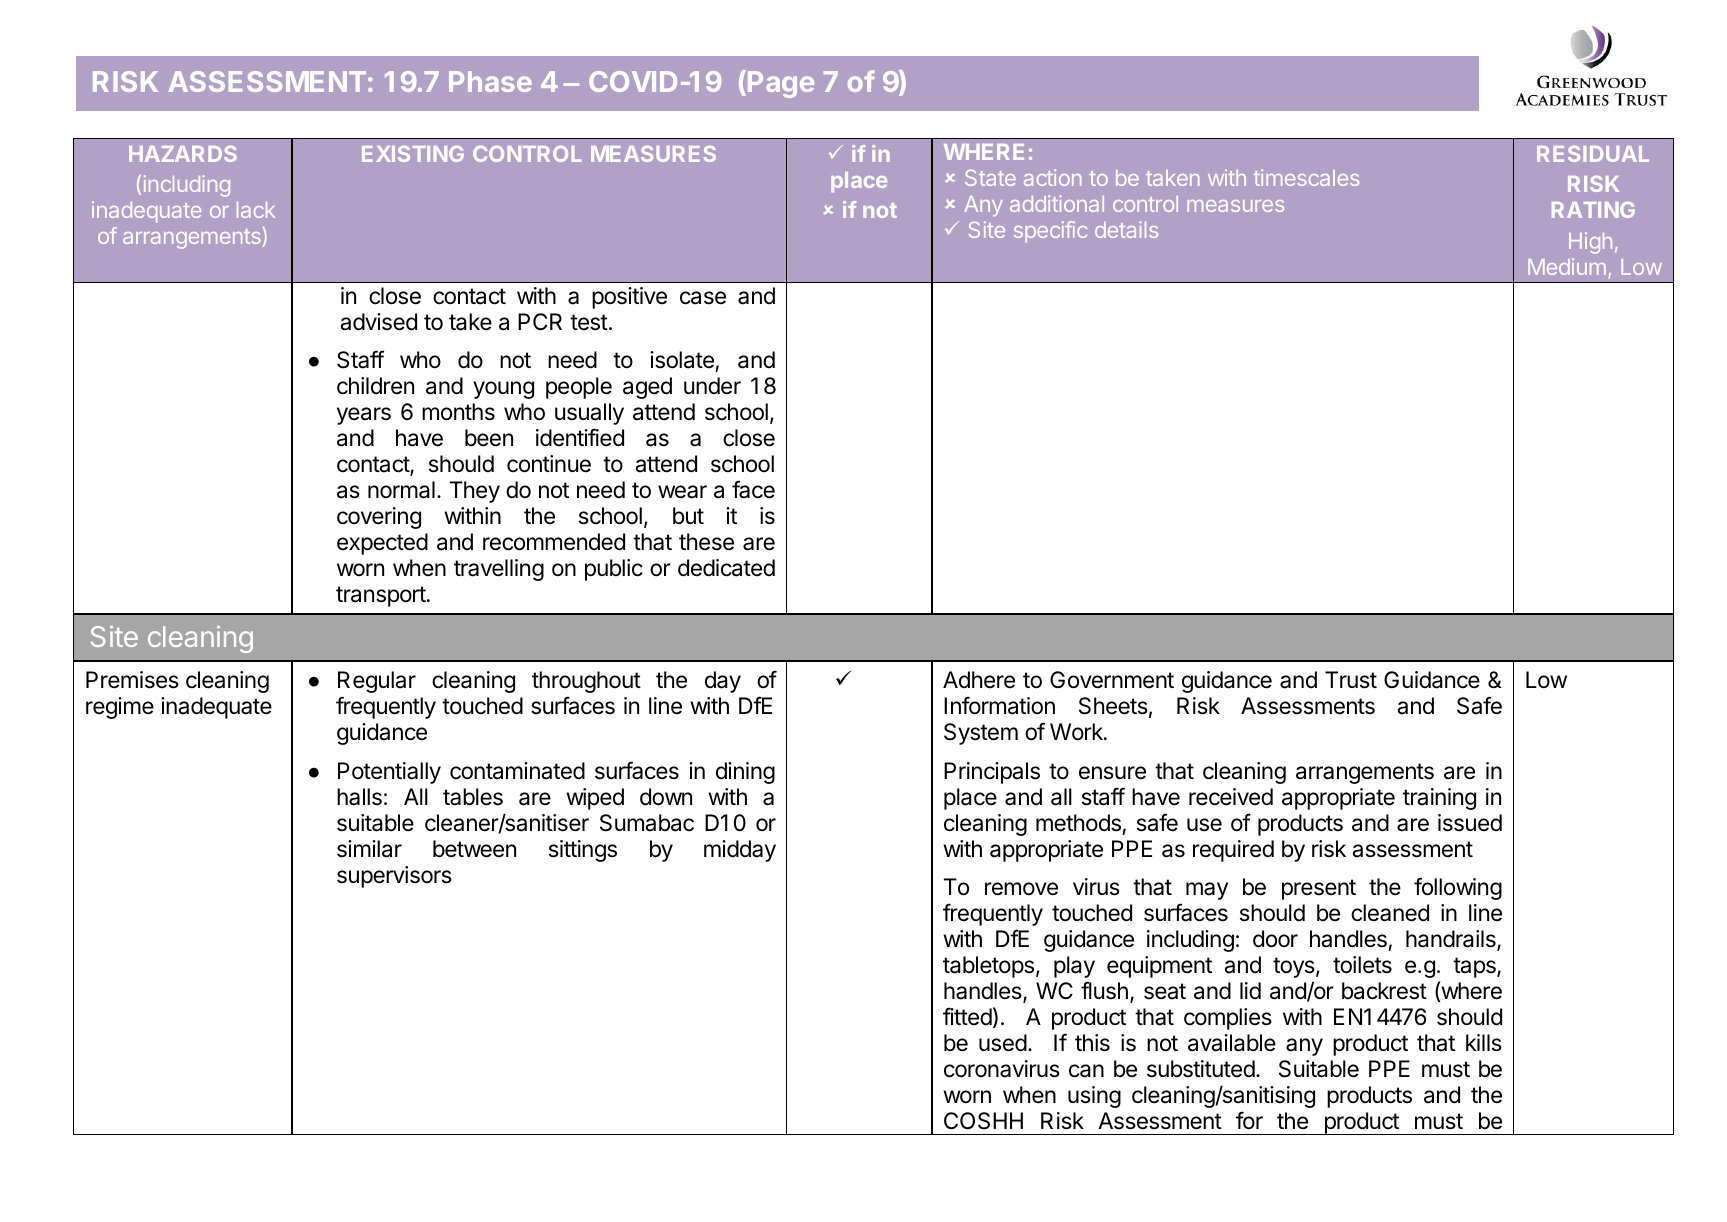 The height and width of the document is (1222, 1727). What do you see at coordinates (781, 84) in the document?
I see `Page` at bounding box center [781, 84].
